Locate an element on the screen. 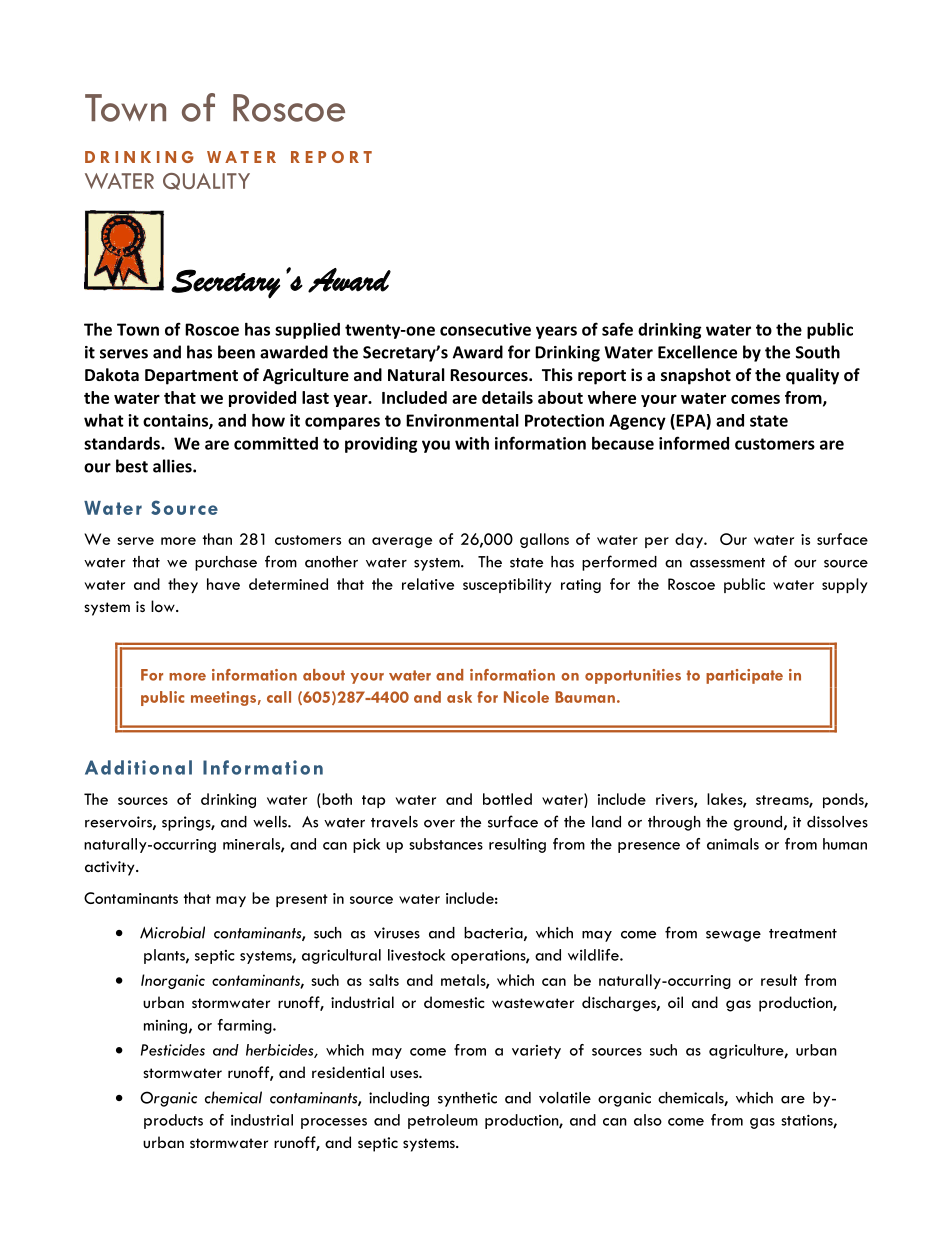 This screenshot has width=952, height=1233. ask is located at coordinates (459, 697).
